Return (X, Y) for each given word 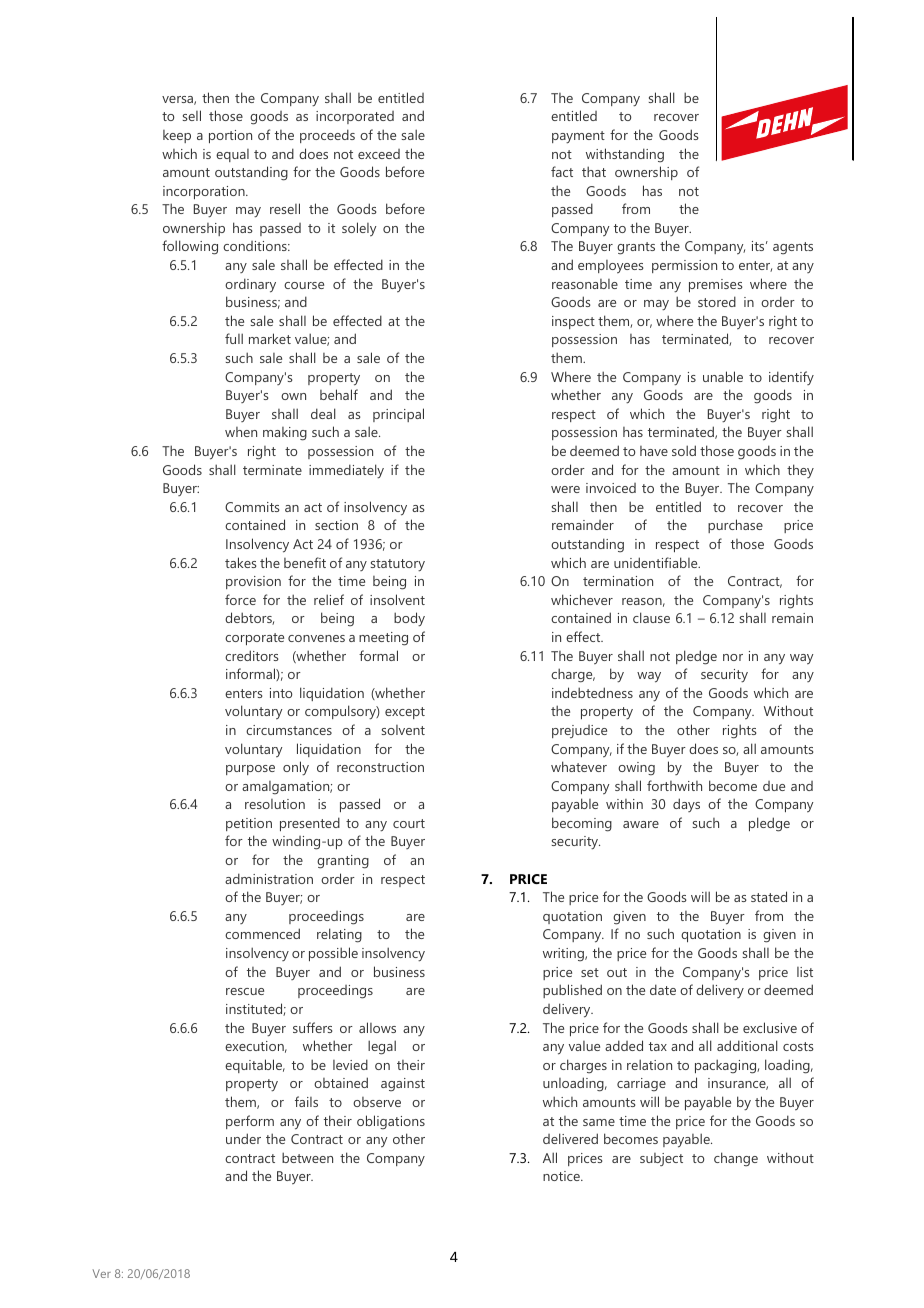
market (270, 338)
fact (562, 171)
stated (769, 896)
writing (564, 955)
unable (723, 376)
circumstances (289, 730)
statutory (398, 565)
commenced (262, 933)
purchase (735, 526)
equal (232, 155)
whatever (579, 766)
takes (241, 562)
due (774, 786)
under (243, 1138)
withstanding (625, 155)
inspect (573, 322)
